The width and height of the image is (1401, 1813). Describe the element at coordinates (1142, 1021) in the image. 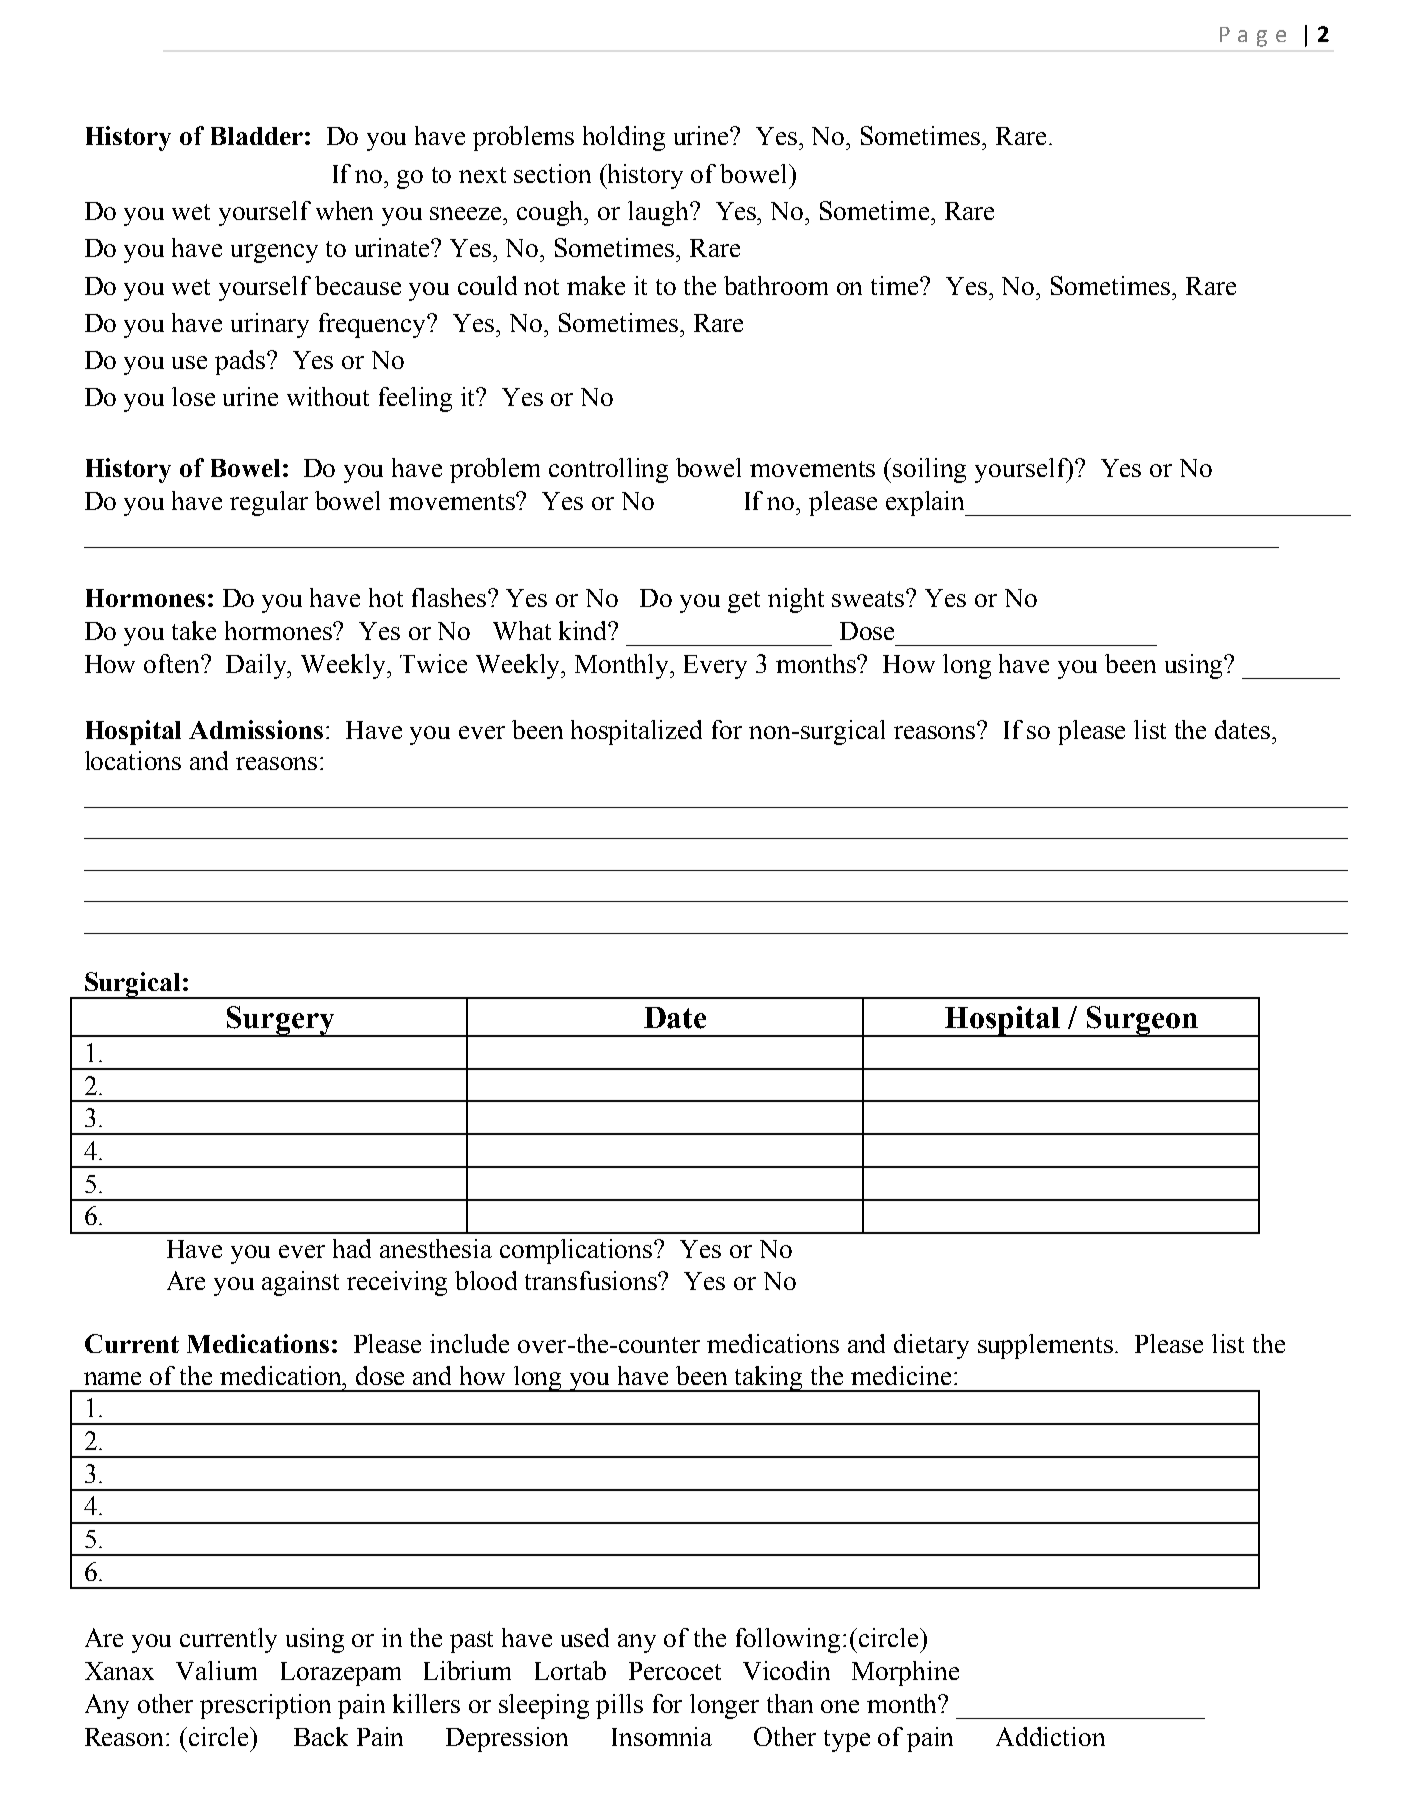

I see `Surgeon` at that location.
